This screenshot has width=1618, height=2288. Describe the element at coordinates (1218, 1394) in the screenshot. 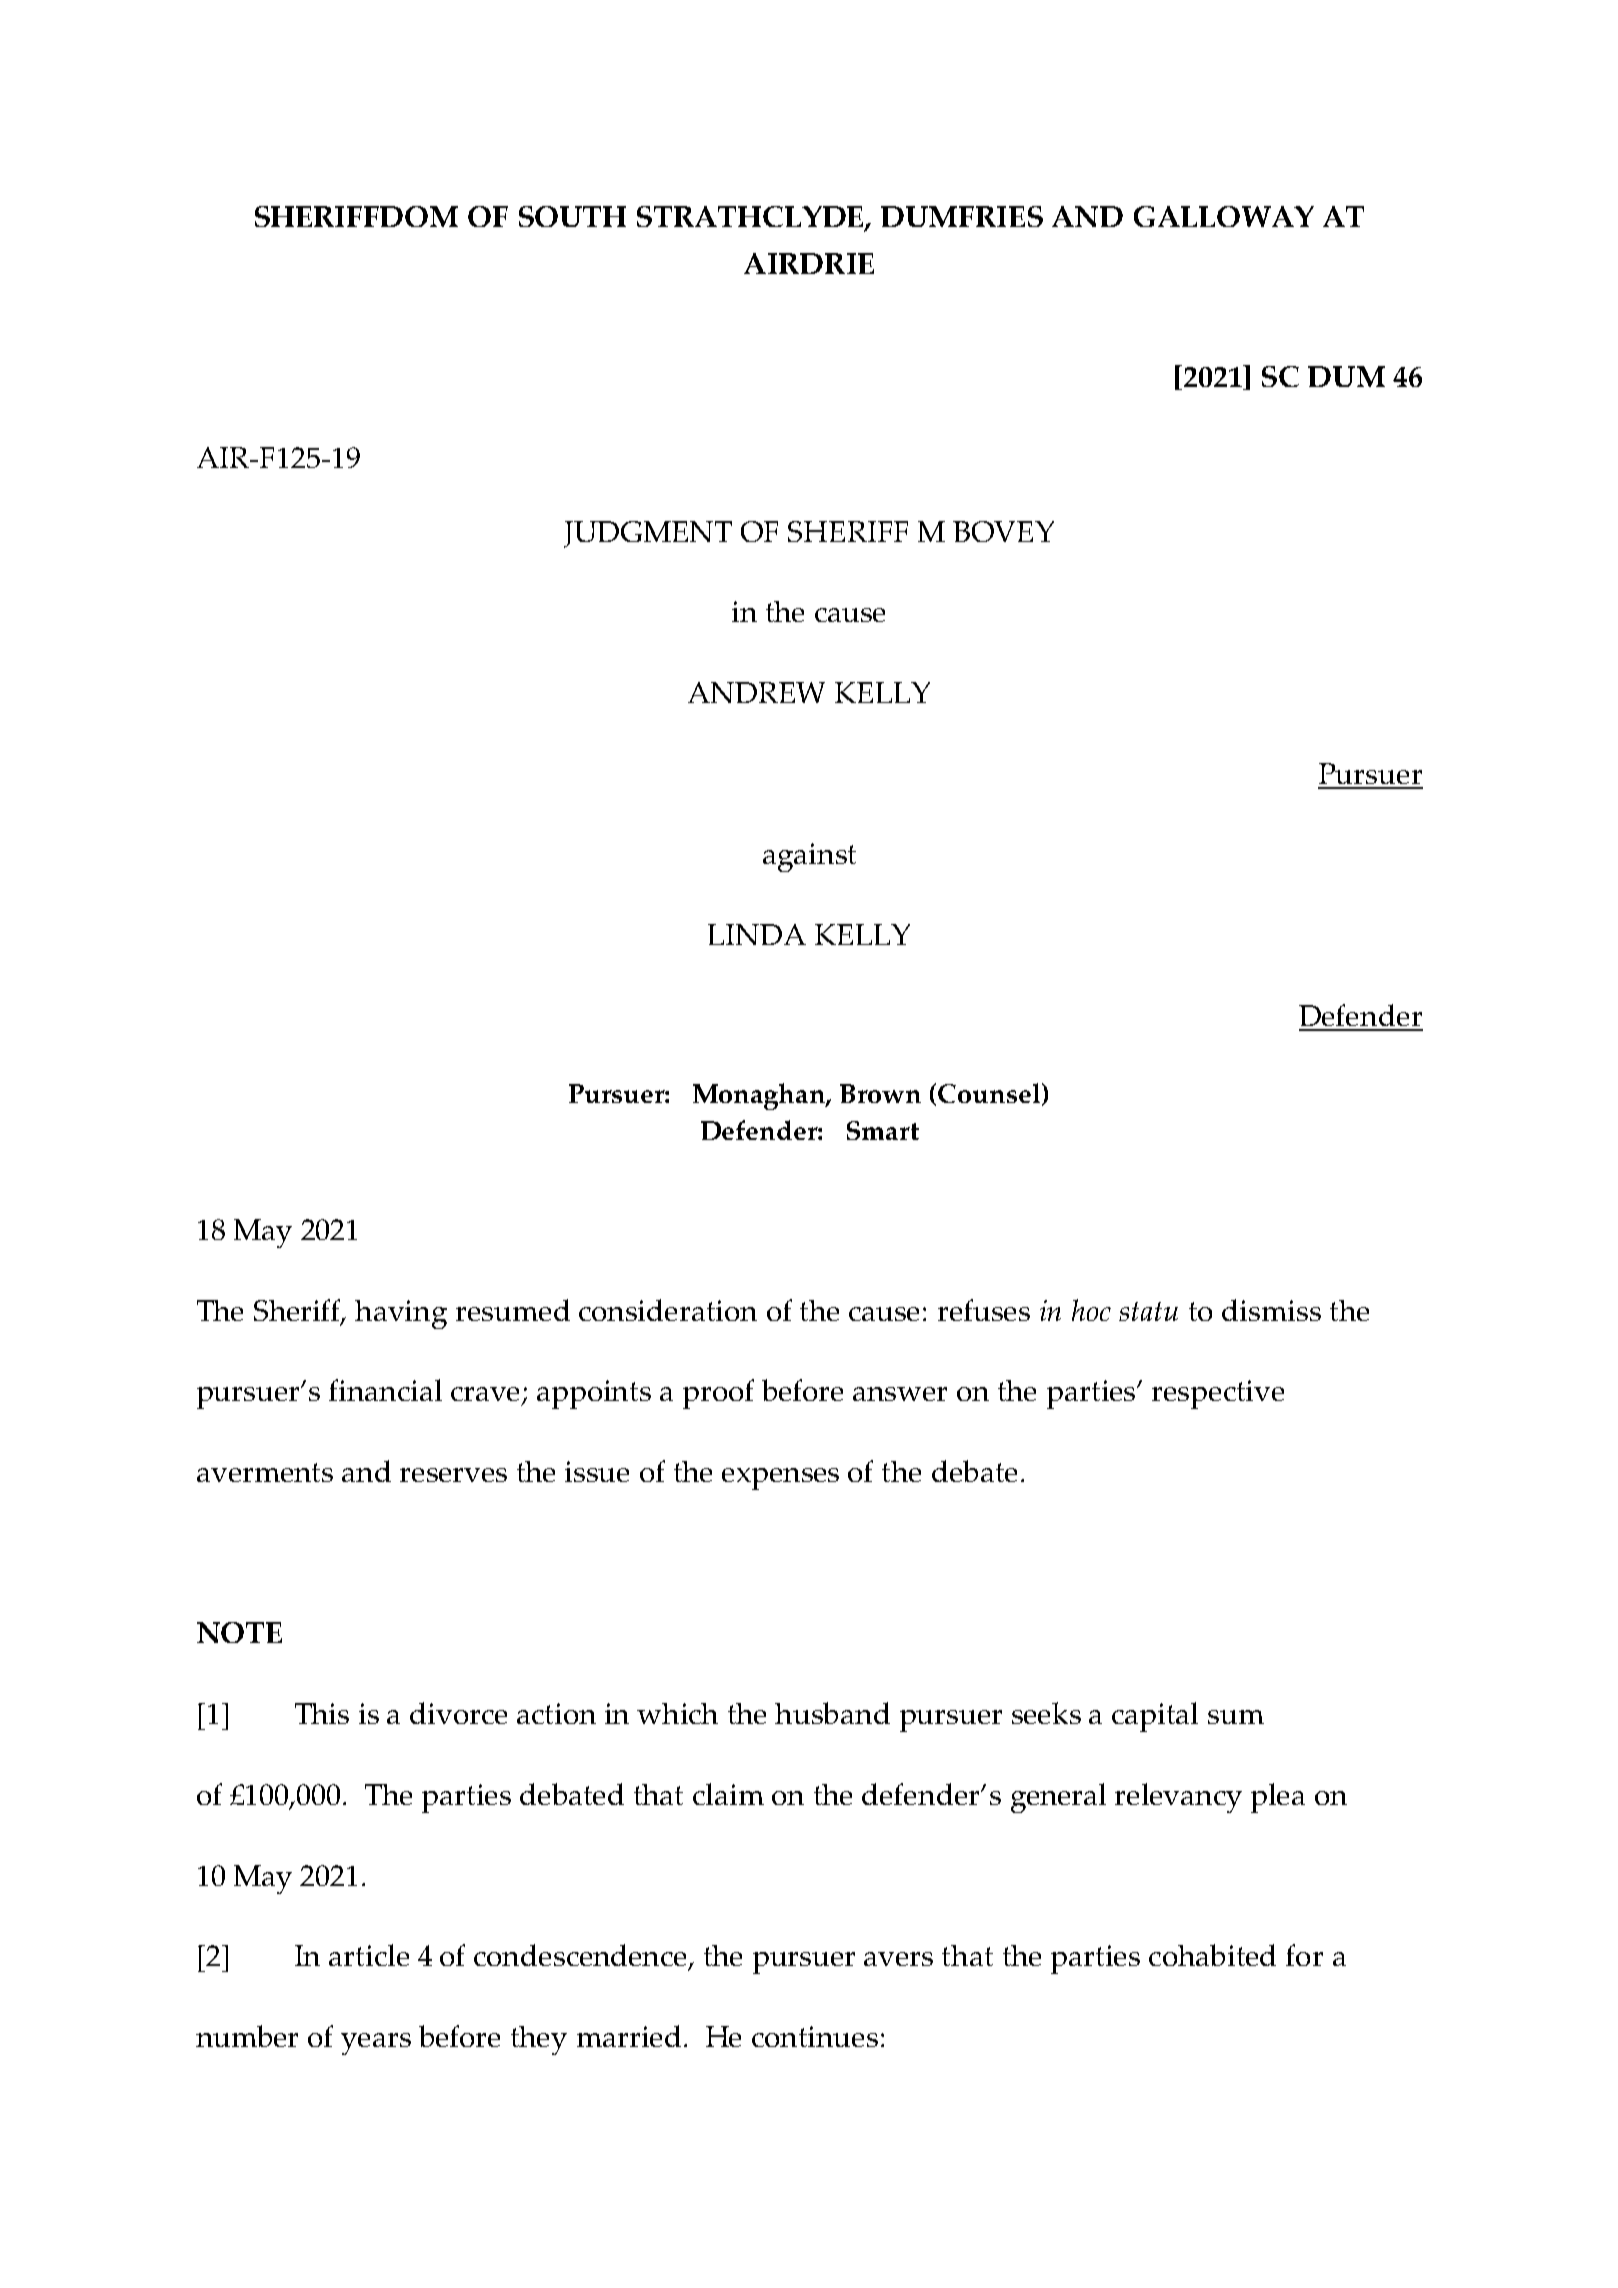

I see `respective` at that location.
